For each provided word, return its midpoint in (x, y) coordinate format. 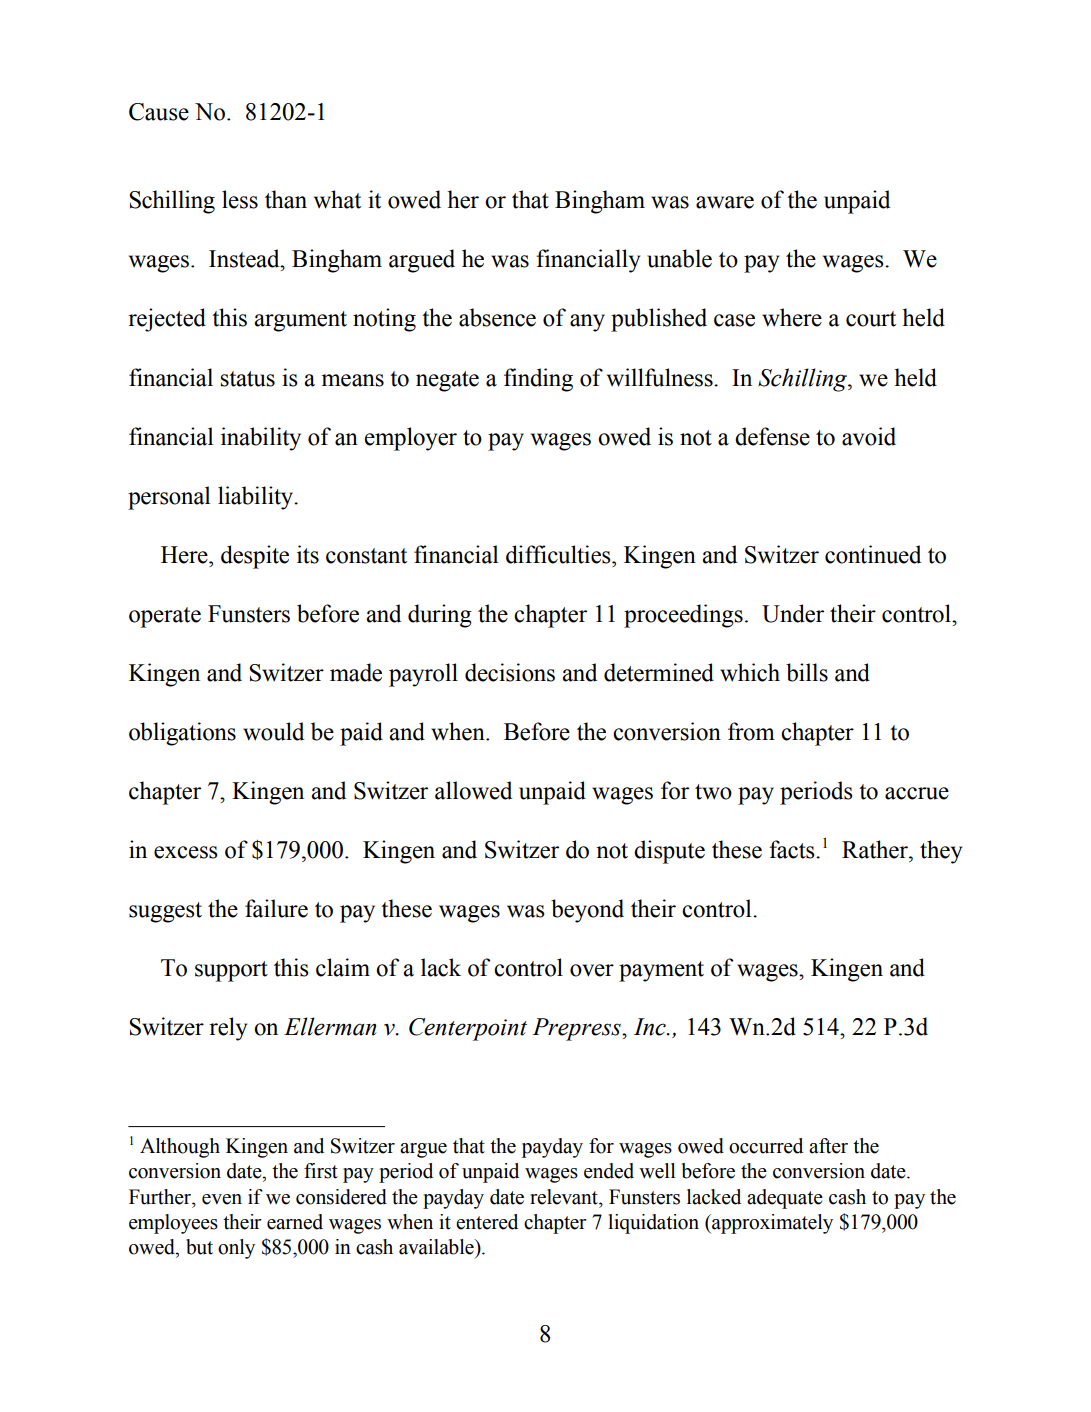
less (240, 199)
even (222, 1199)
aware (725, 202)
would (273, 731)
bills (807, 672)
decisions (510, 672)
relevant (565, 1197)
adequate (785, 1199)
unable (679, 258)
